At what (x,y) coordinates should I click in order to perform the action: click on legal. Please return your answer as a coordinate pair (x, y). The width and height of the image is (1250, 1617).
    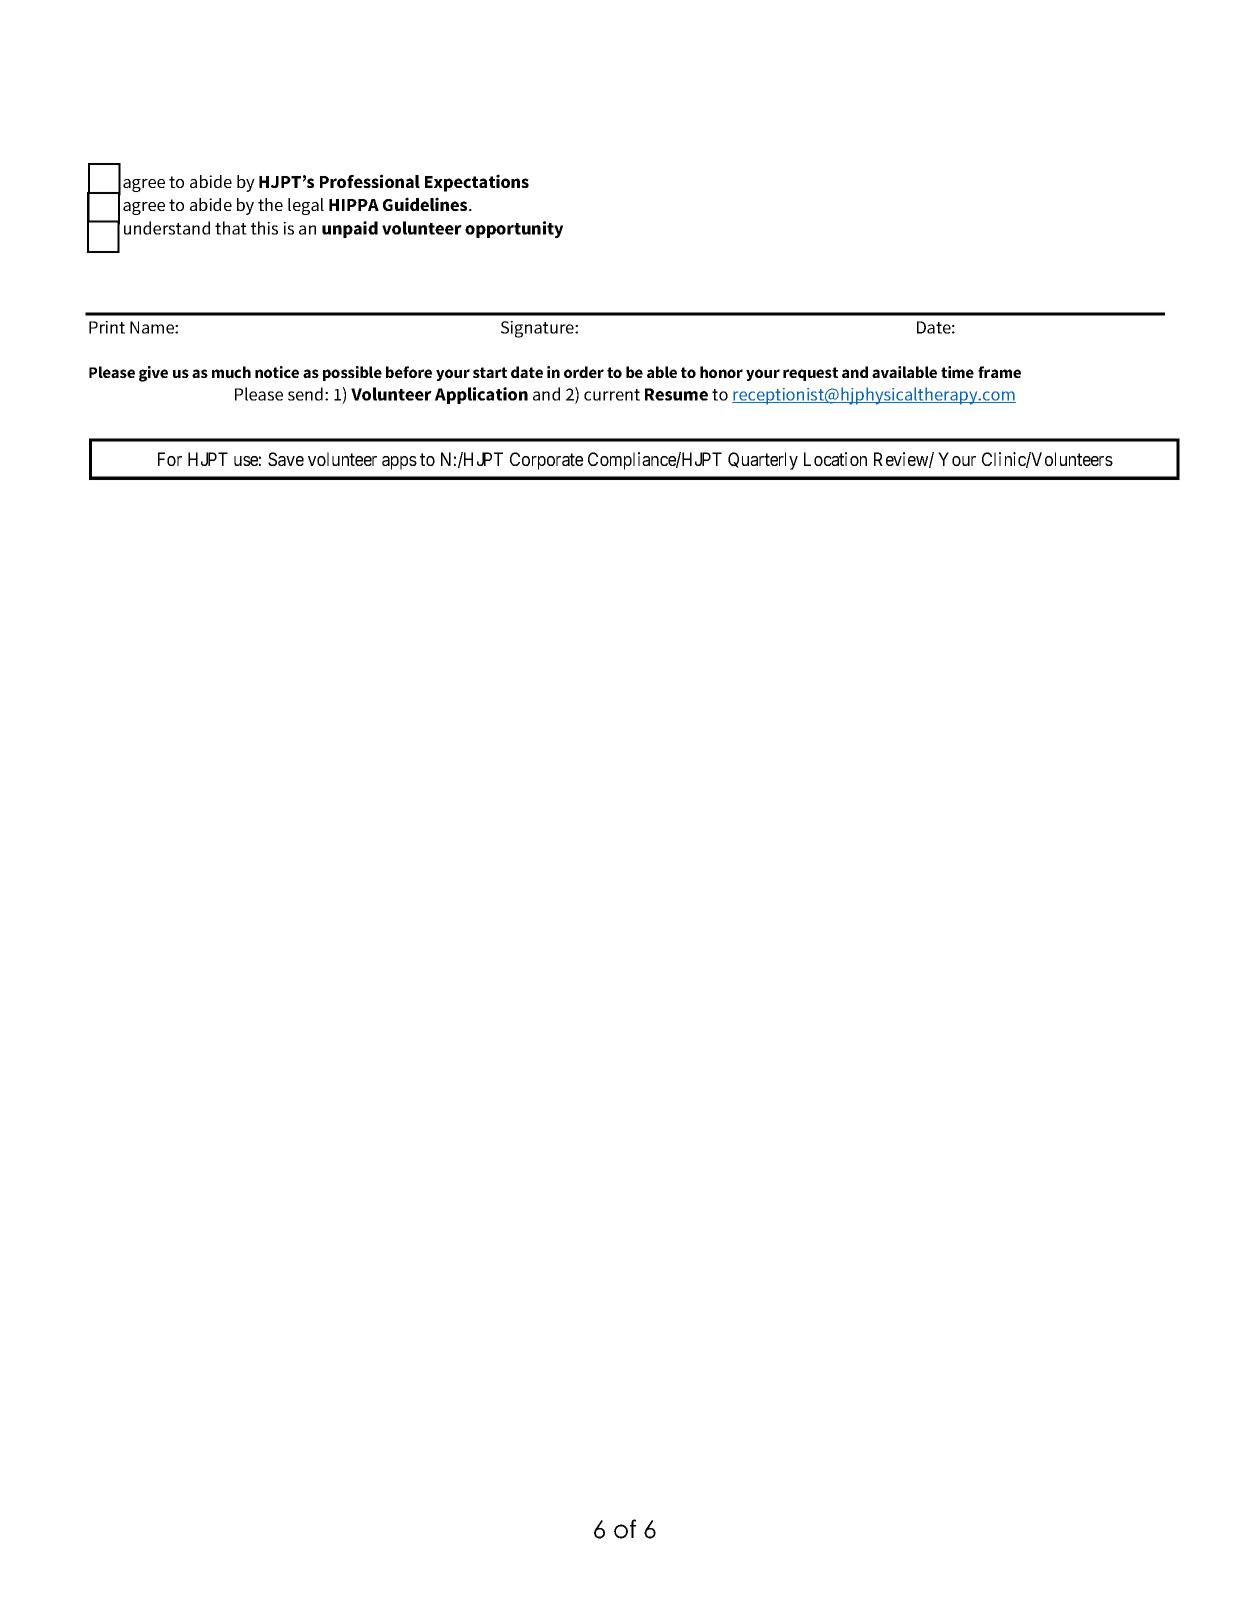
    Looking at the image, I should click on (306, 206).
